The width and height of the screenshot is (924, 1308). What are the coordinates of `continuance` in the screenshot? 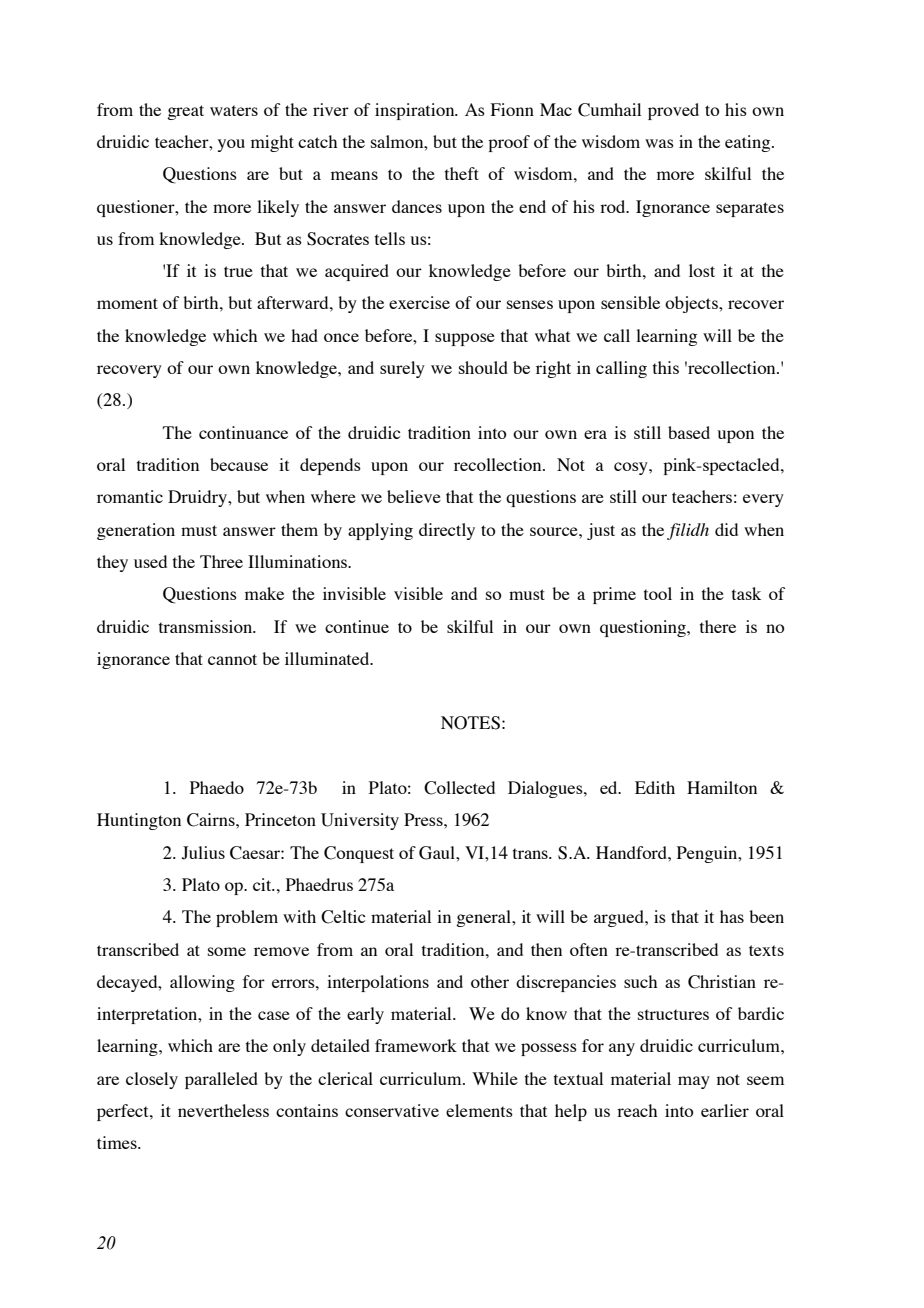 It's located at (243, 432).
